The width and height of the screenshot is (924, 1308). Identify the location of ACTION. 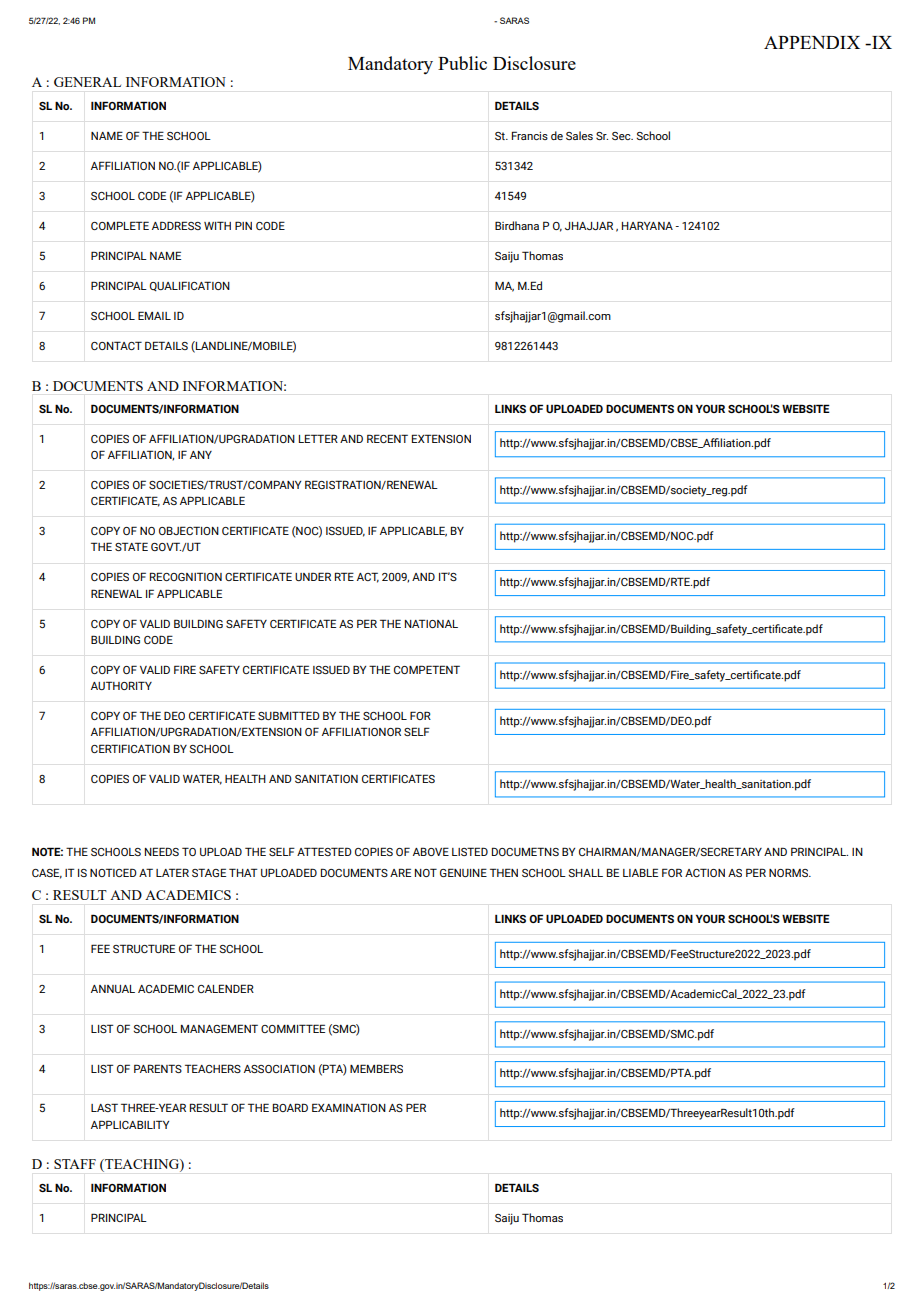
(705, 872).
